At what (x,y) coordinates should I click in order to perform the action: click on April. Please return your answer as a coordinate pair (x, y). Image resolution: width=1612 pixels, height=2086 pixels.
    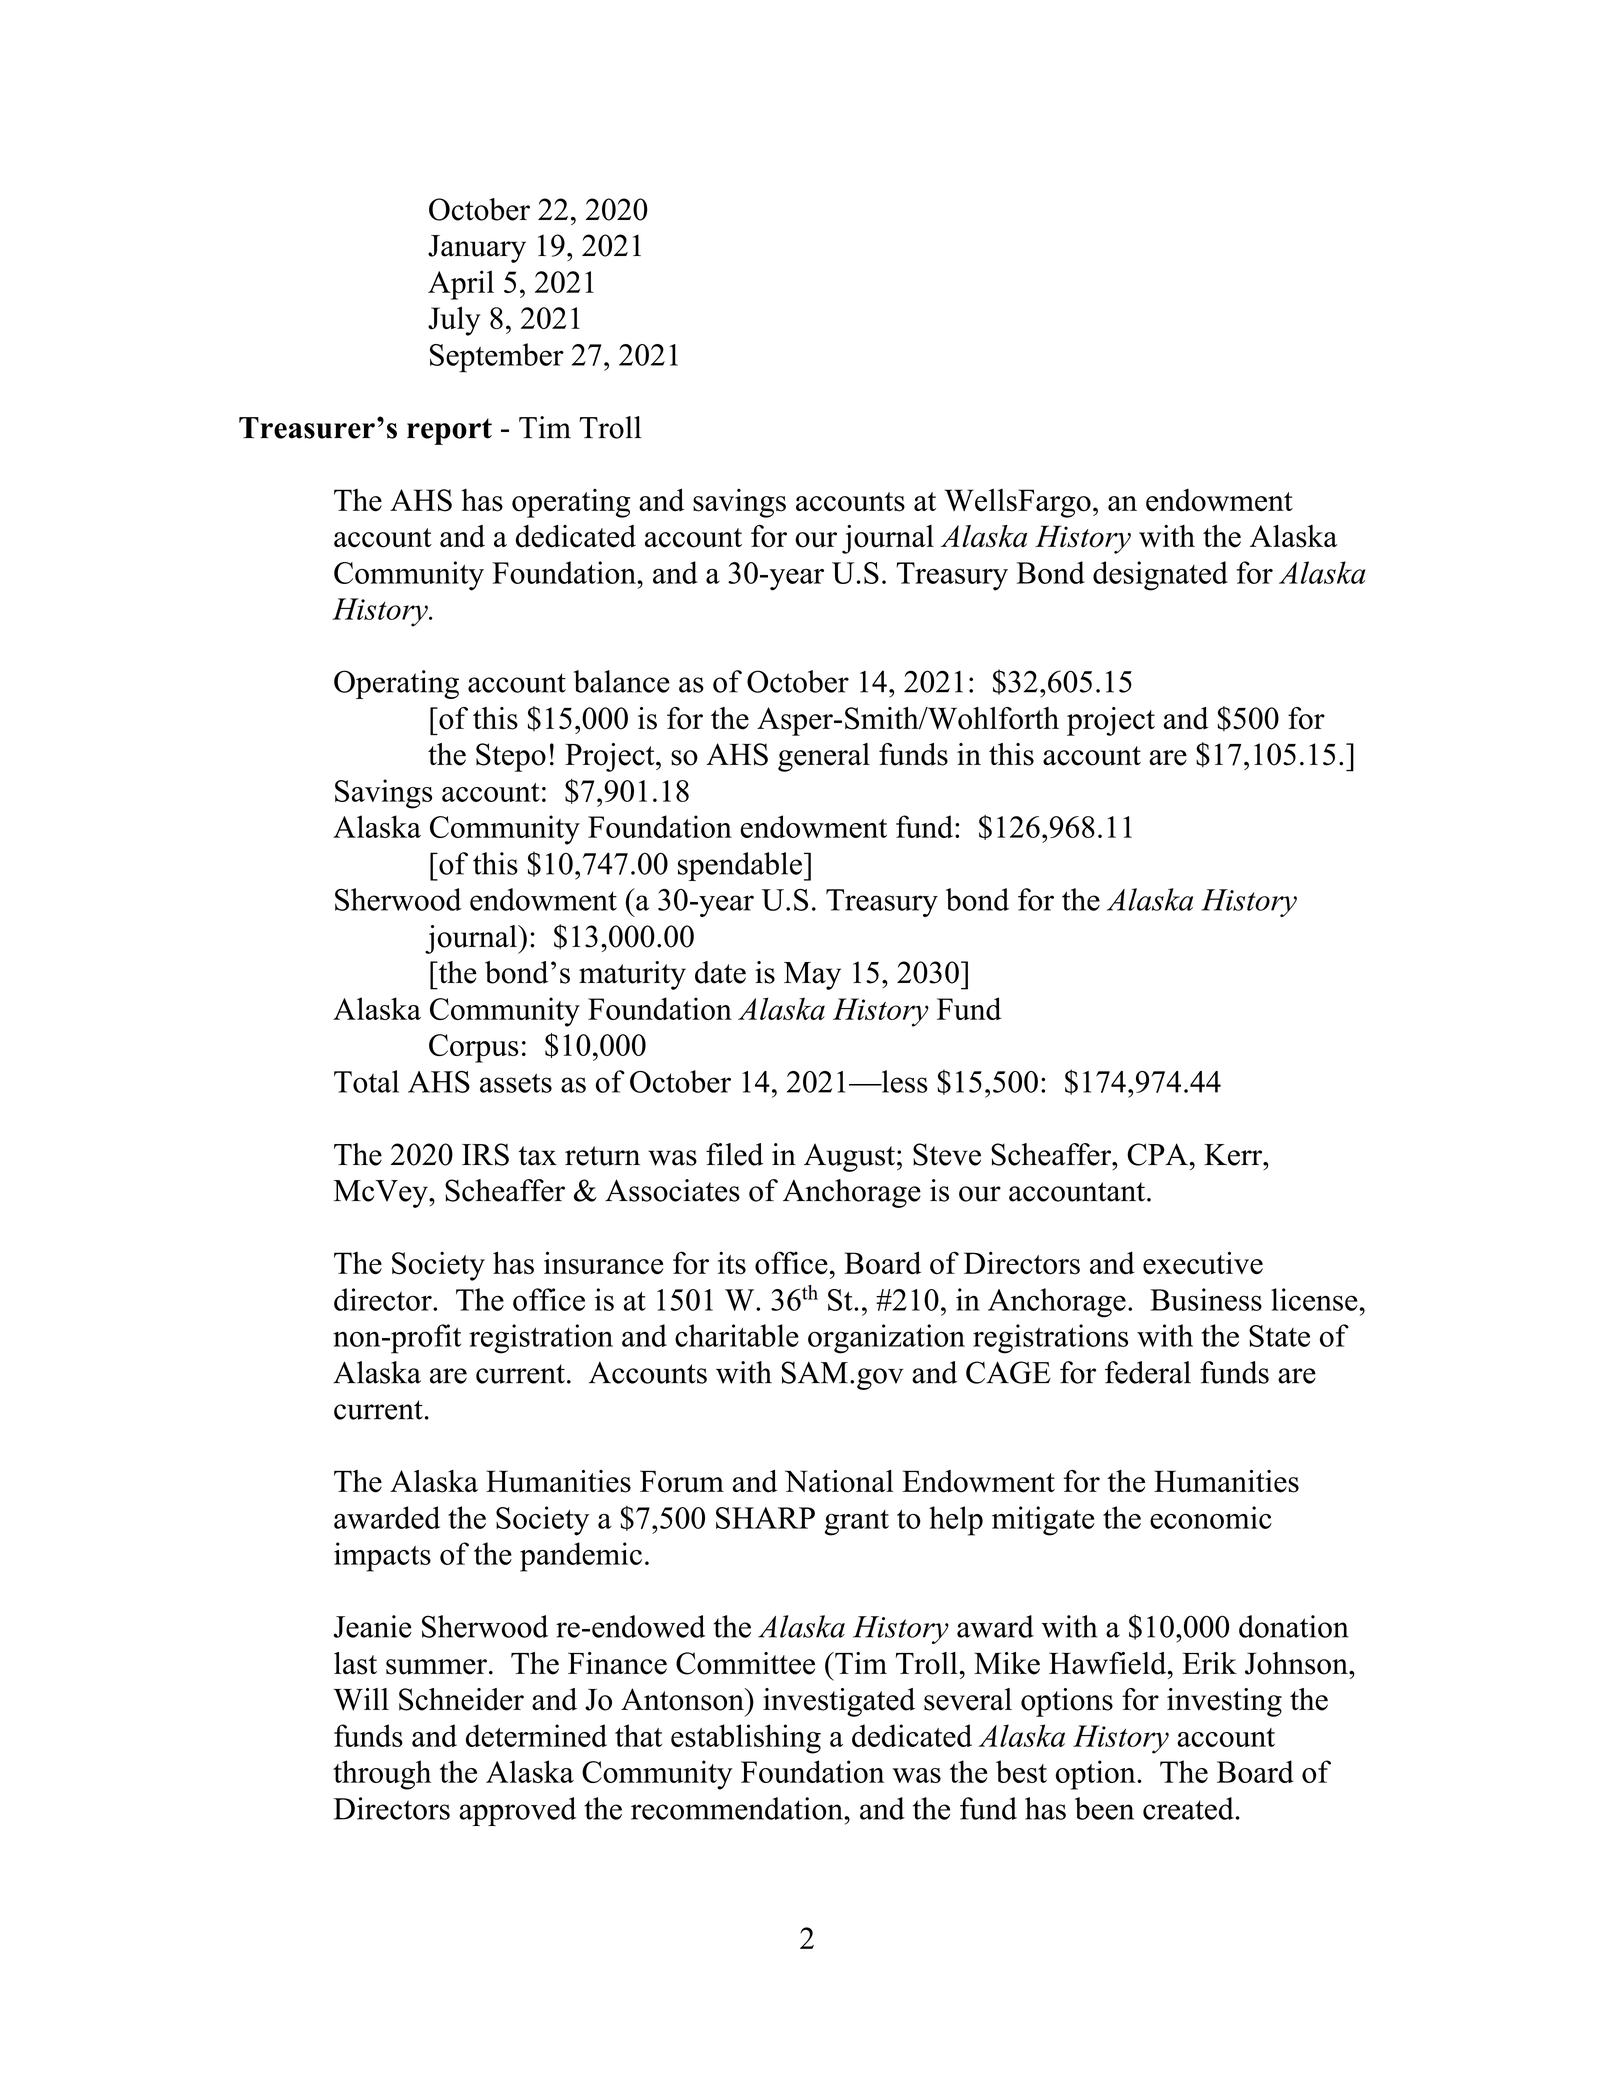
    Looking at the image, I should click on (461, 285).
